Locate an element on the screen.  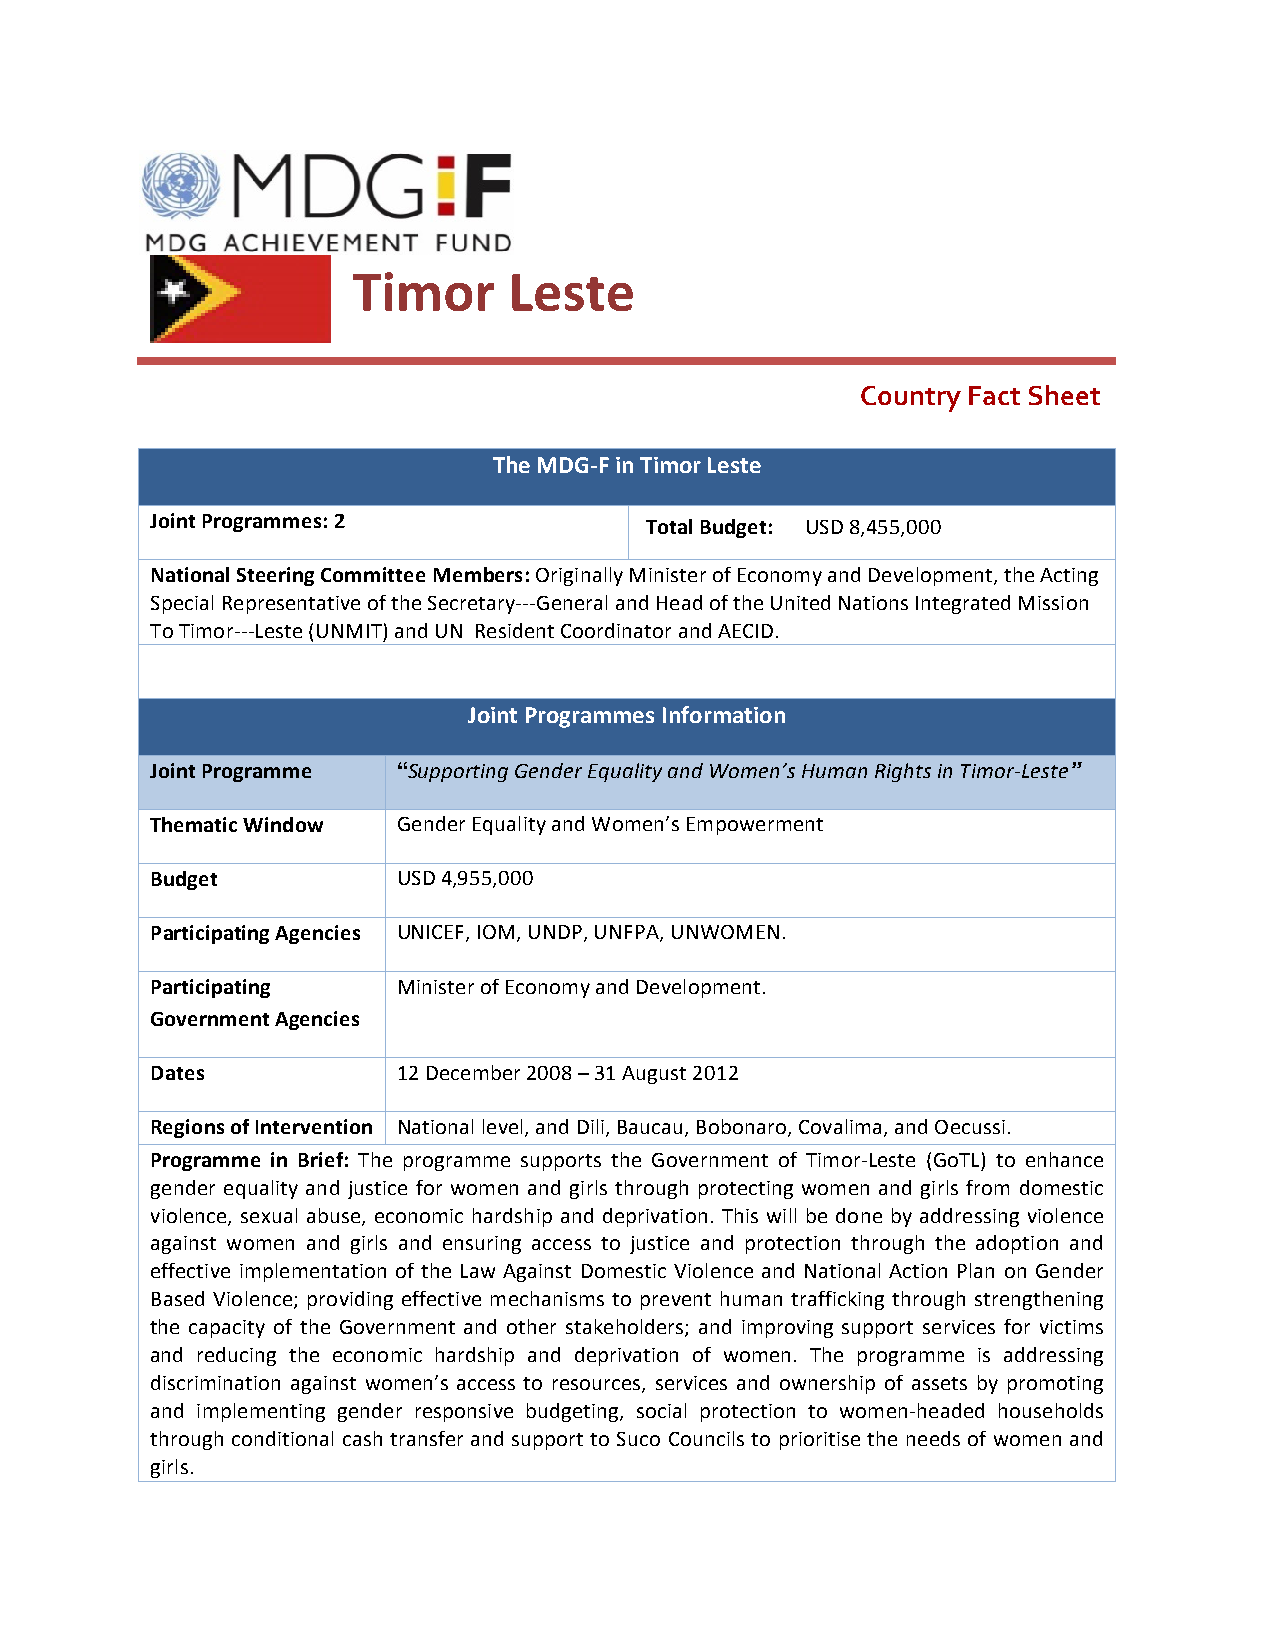
other is located at coordinates (531, 1326).
